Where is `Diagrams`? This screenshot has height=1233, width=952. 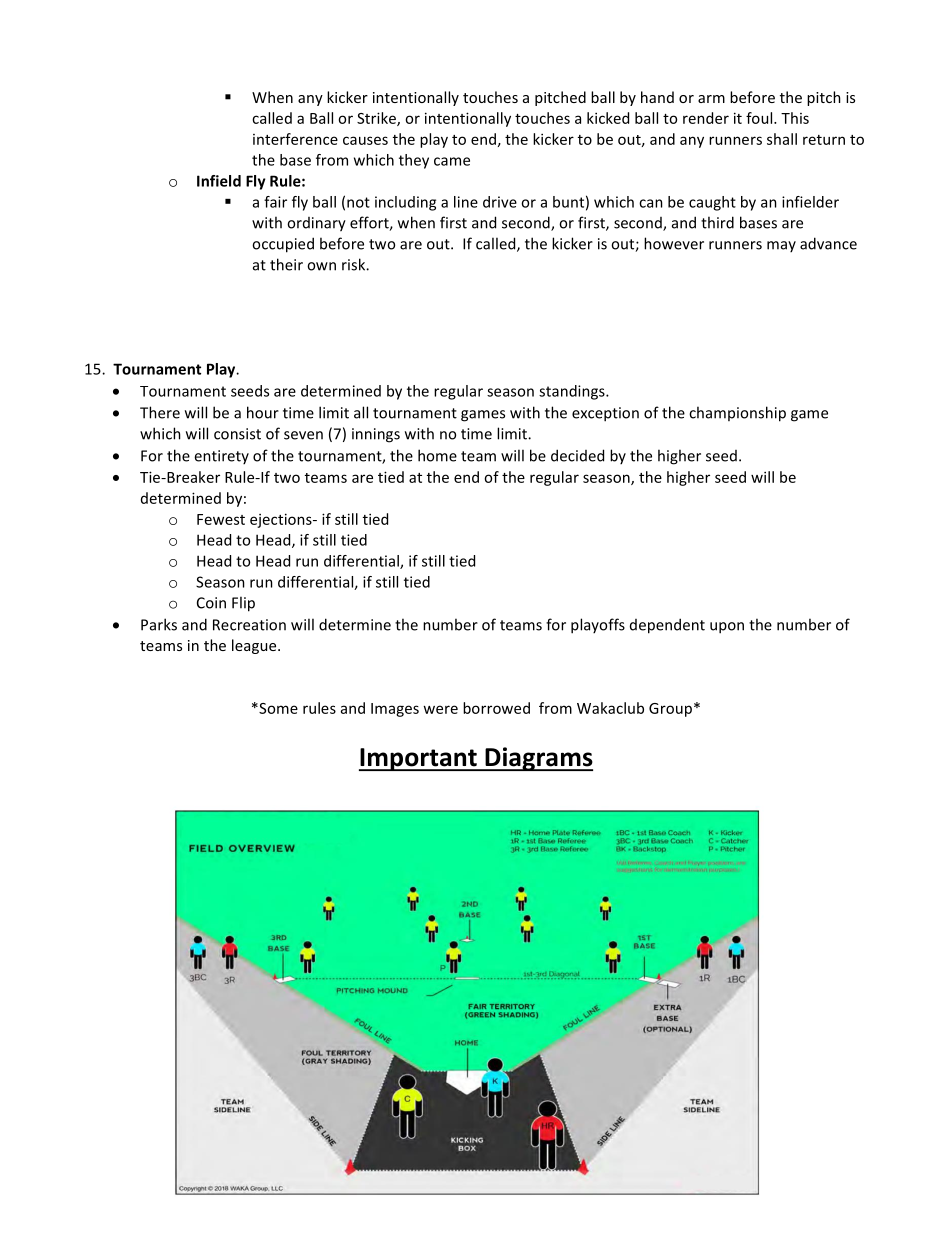 Diagrams is located at coordinates (538, 759).
